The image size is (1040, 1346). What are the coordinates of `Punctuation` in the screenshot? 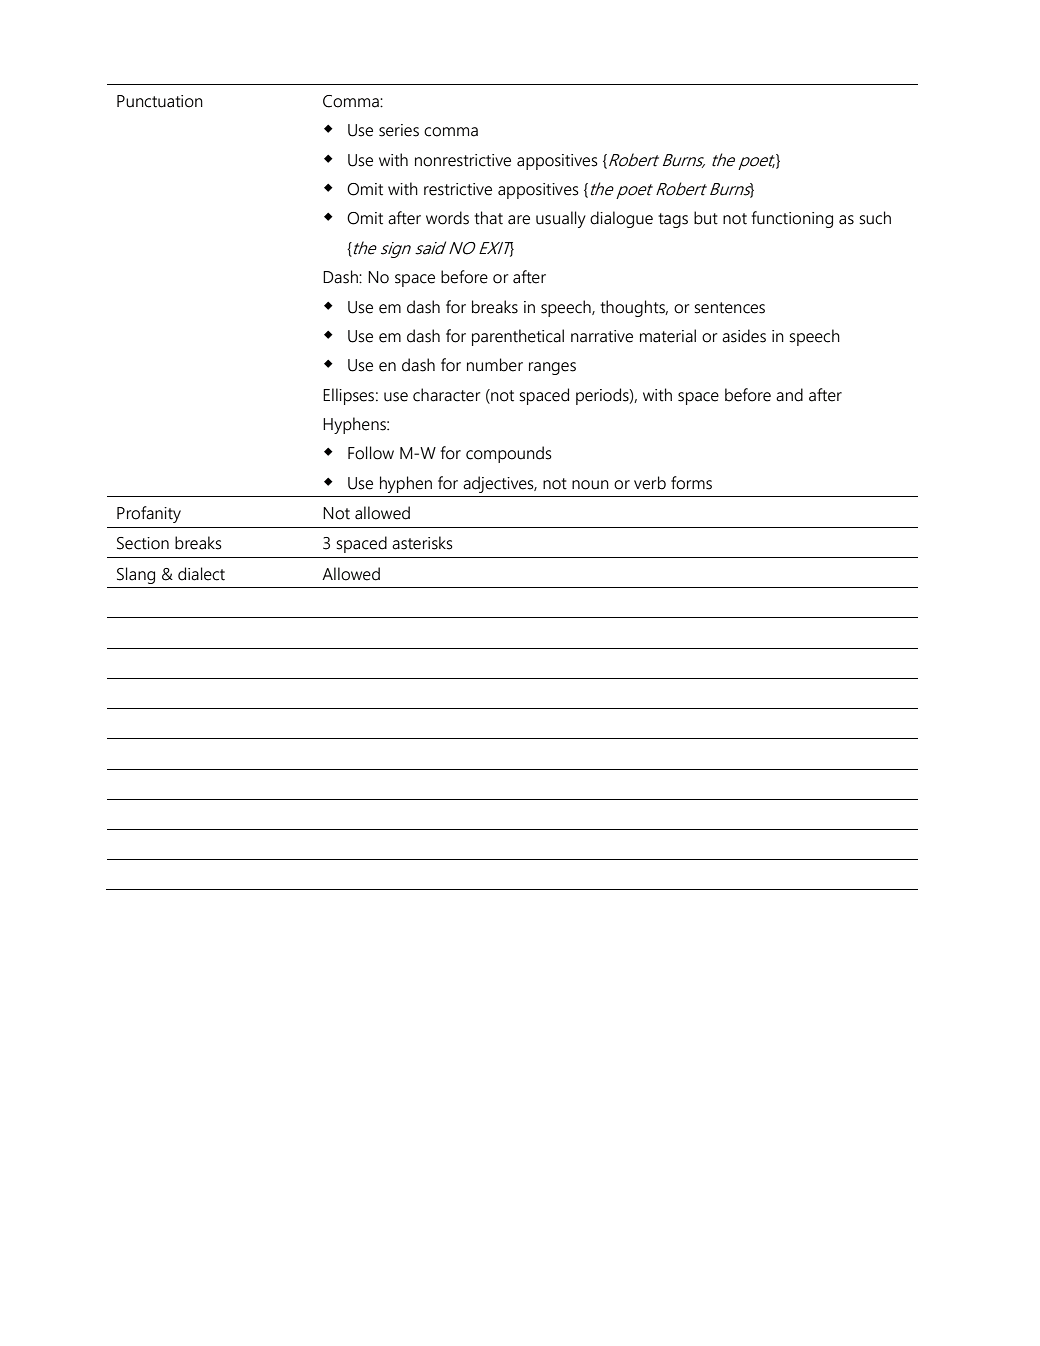 It's located at (160, 101).
